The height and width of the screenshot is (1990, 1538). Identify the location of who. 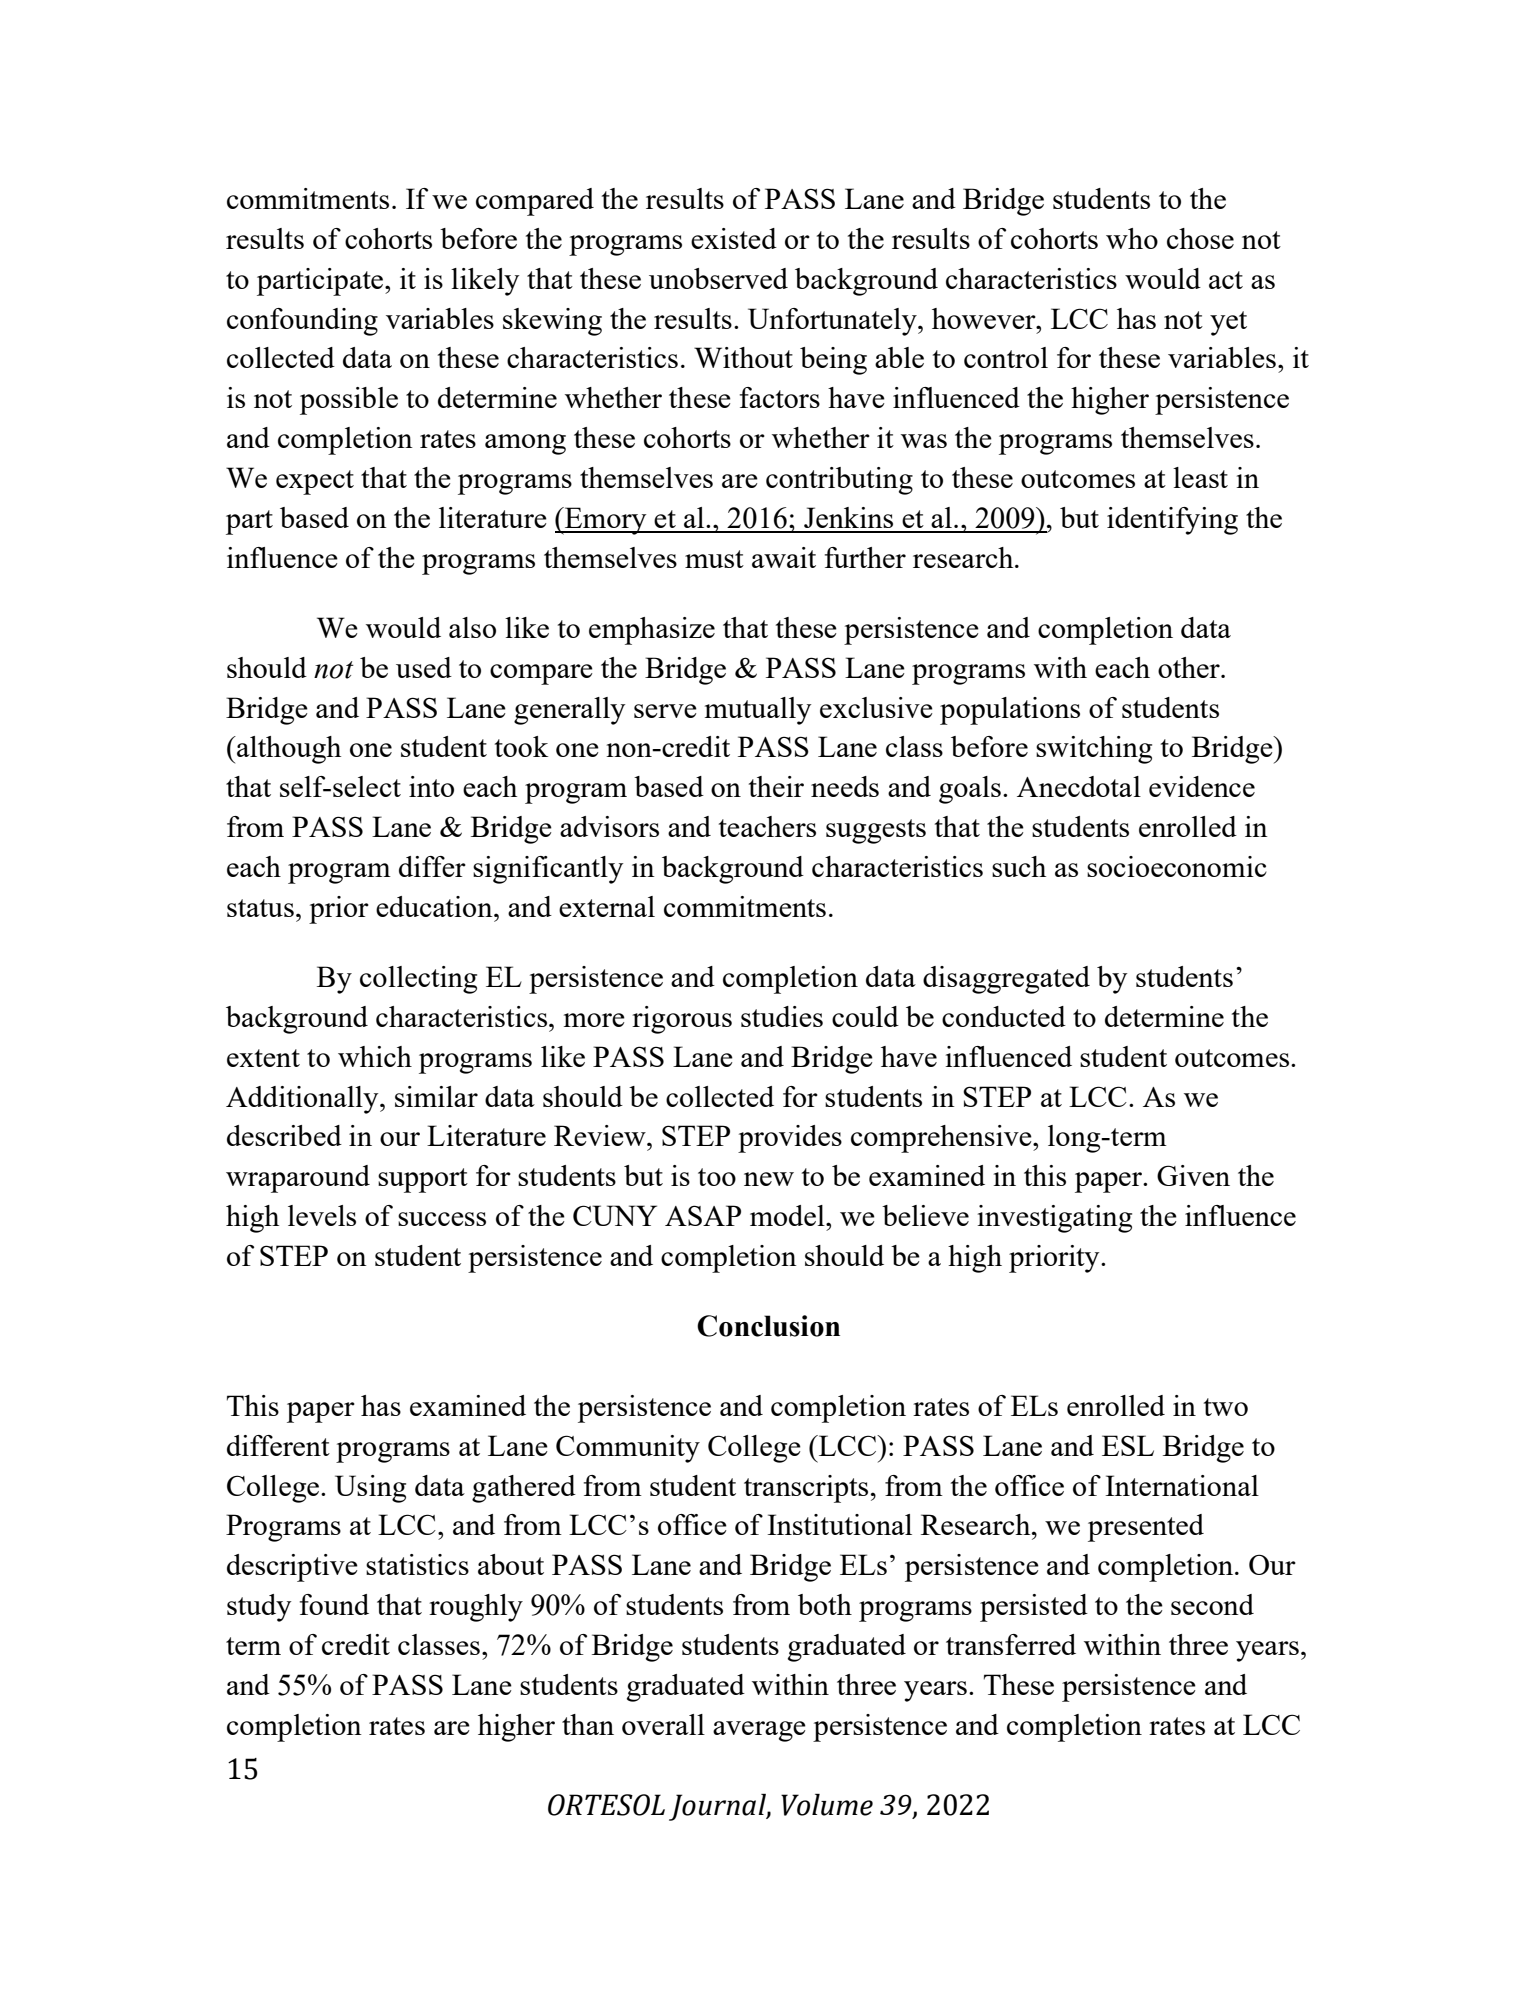
(1132, 238).
